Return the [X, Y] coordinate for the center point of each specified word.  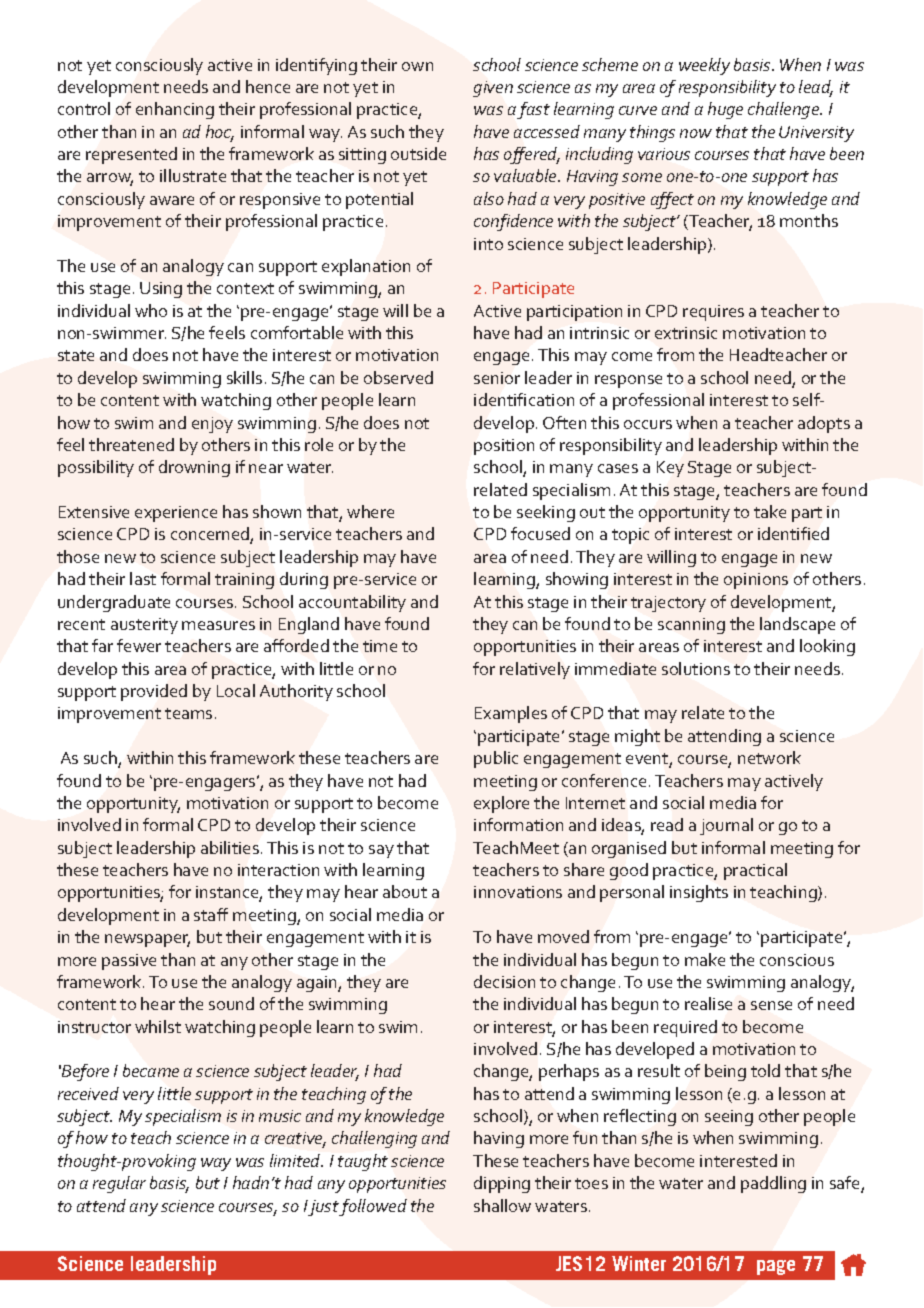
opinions [756, 581]
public [496, 759]
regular [119, 1184]
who [151, 310]
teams [188, 713]
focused [540, 533]
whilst [158, 1026]
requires [713, 313]
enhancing [175, 110]
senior [497, 378]
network [769, 757]
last [143, 578]
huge [725, 110]
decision [504, 981]
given [493, 89]
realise [708, 1003]
